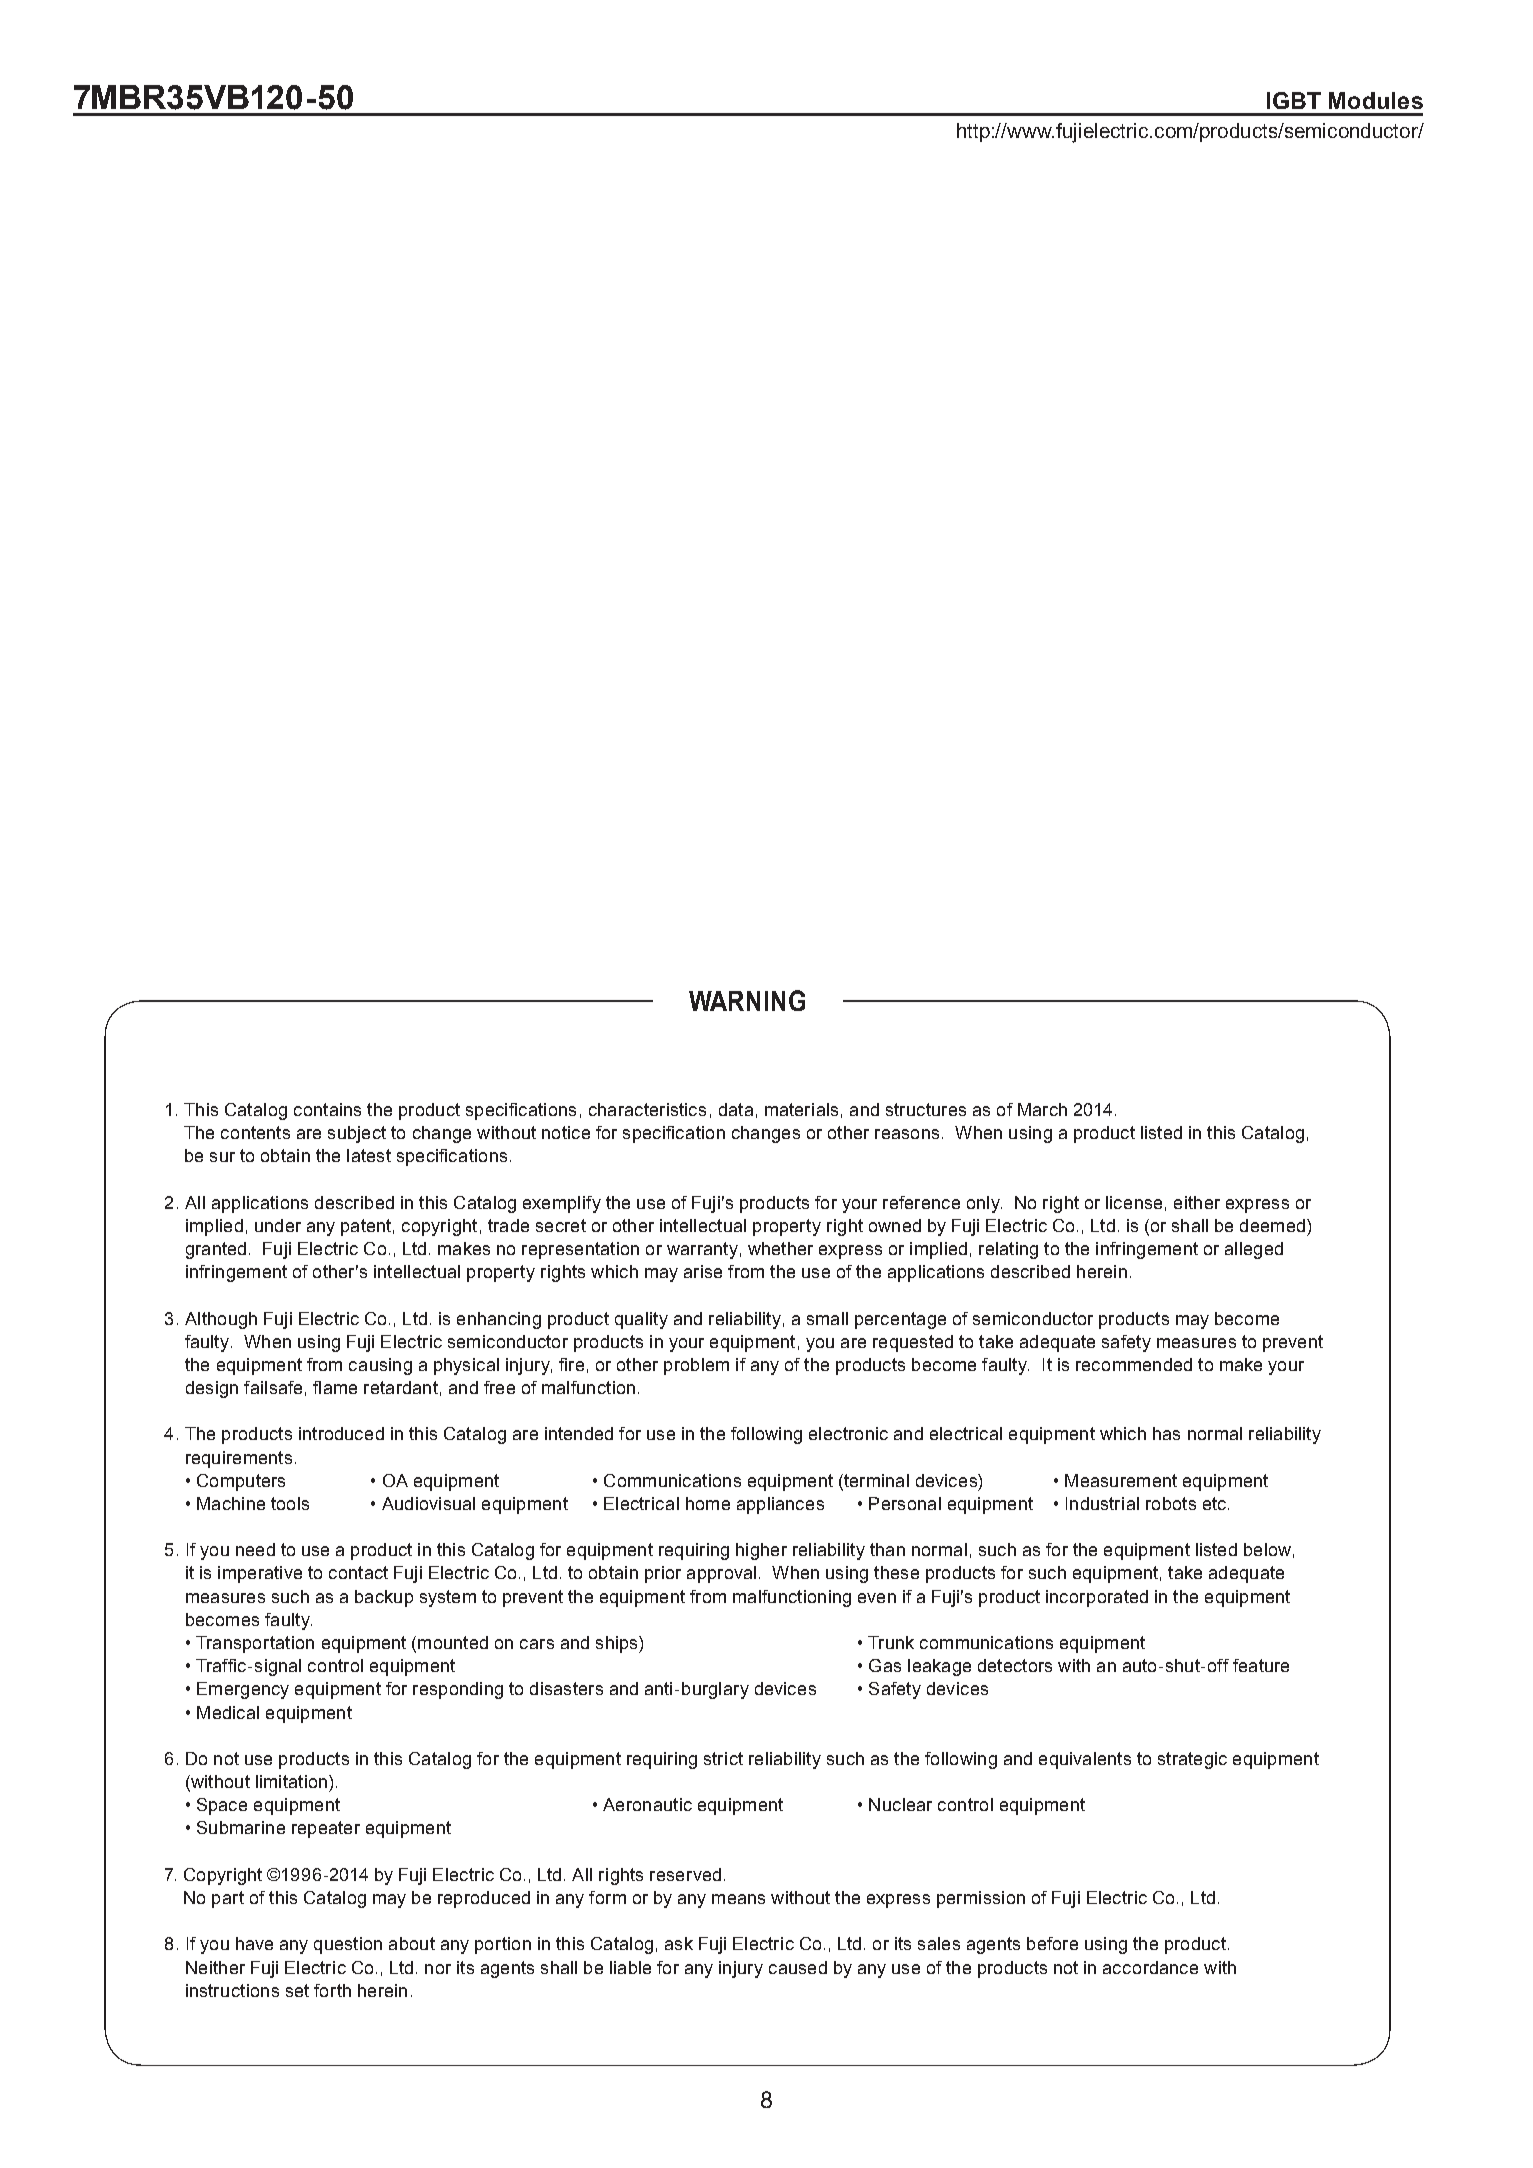 The image size is (1533, 2168). Describe the element at coordinates (1042, 1109) in the screenshot. I see `March` at that location.
